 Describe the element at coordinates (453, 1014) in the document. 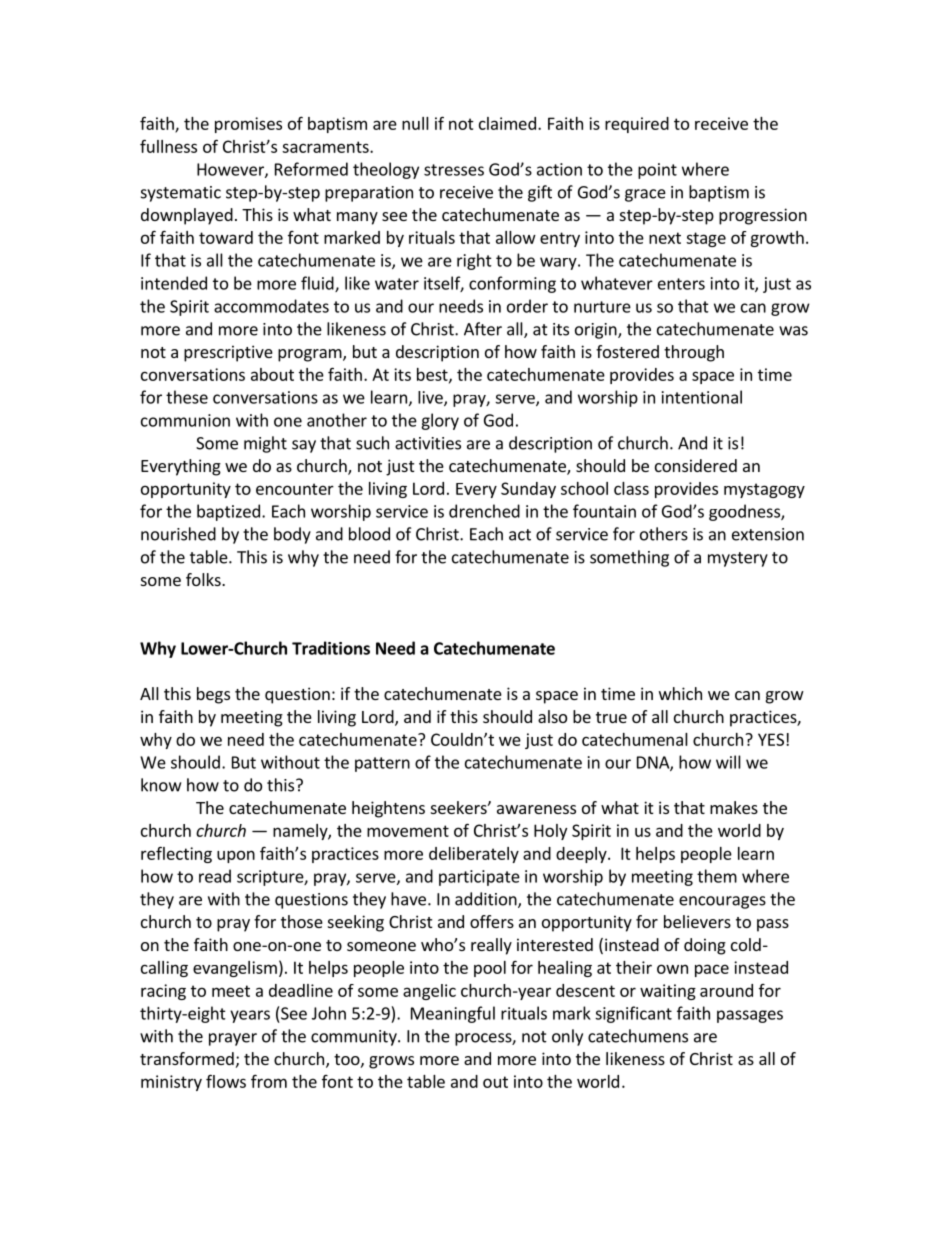

I see `Meaningful` at that location.
